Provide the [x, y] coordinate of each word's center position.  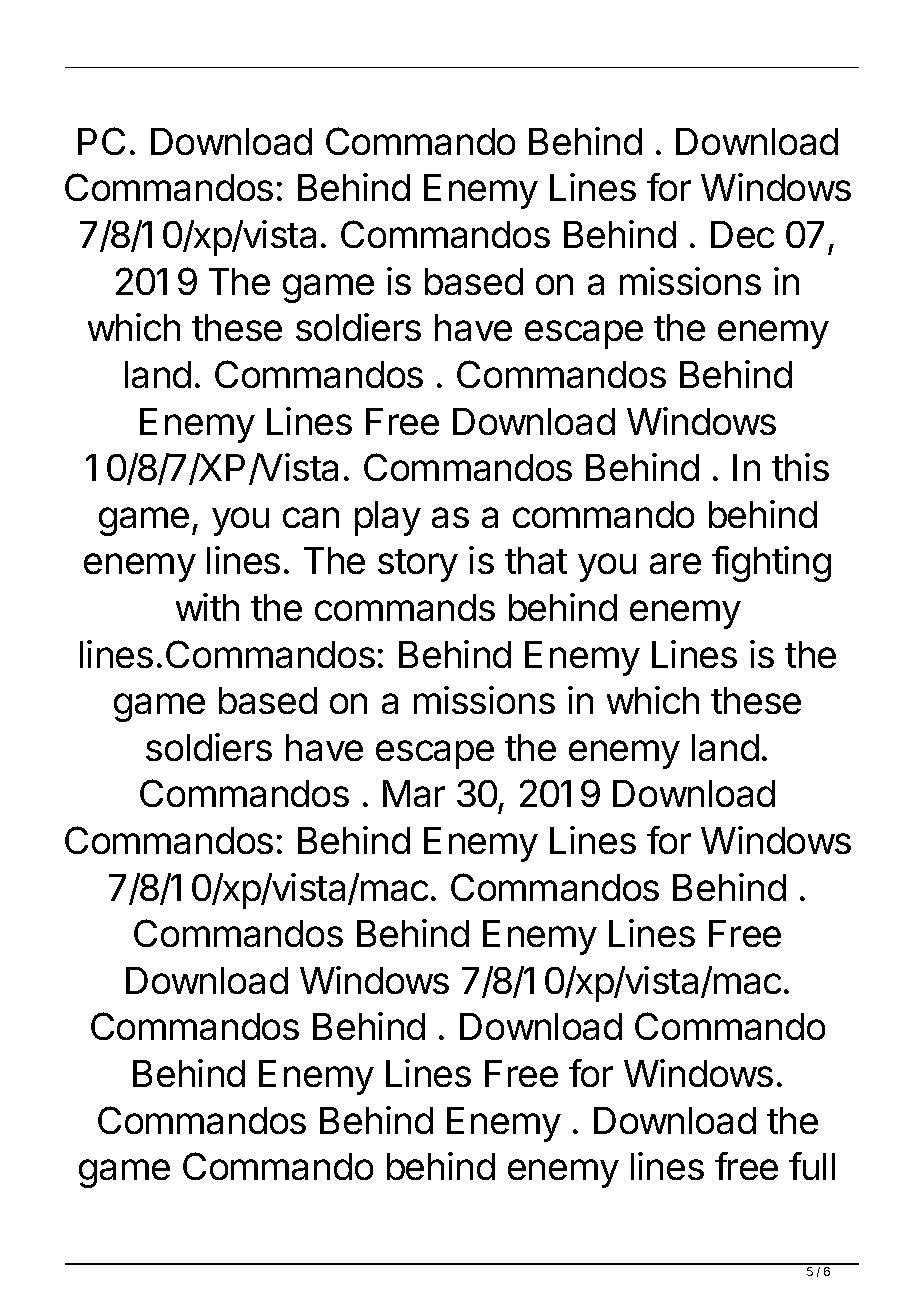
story [418, 565]
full [812, 1166]
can [311, 517]
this [800, 467]
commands [405, 607]
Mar [414, 793]
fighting [771, 564]
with [207, 607]
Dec [742, 234]
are [675, 563]
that [536, 560]
